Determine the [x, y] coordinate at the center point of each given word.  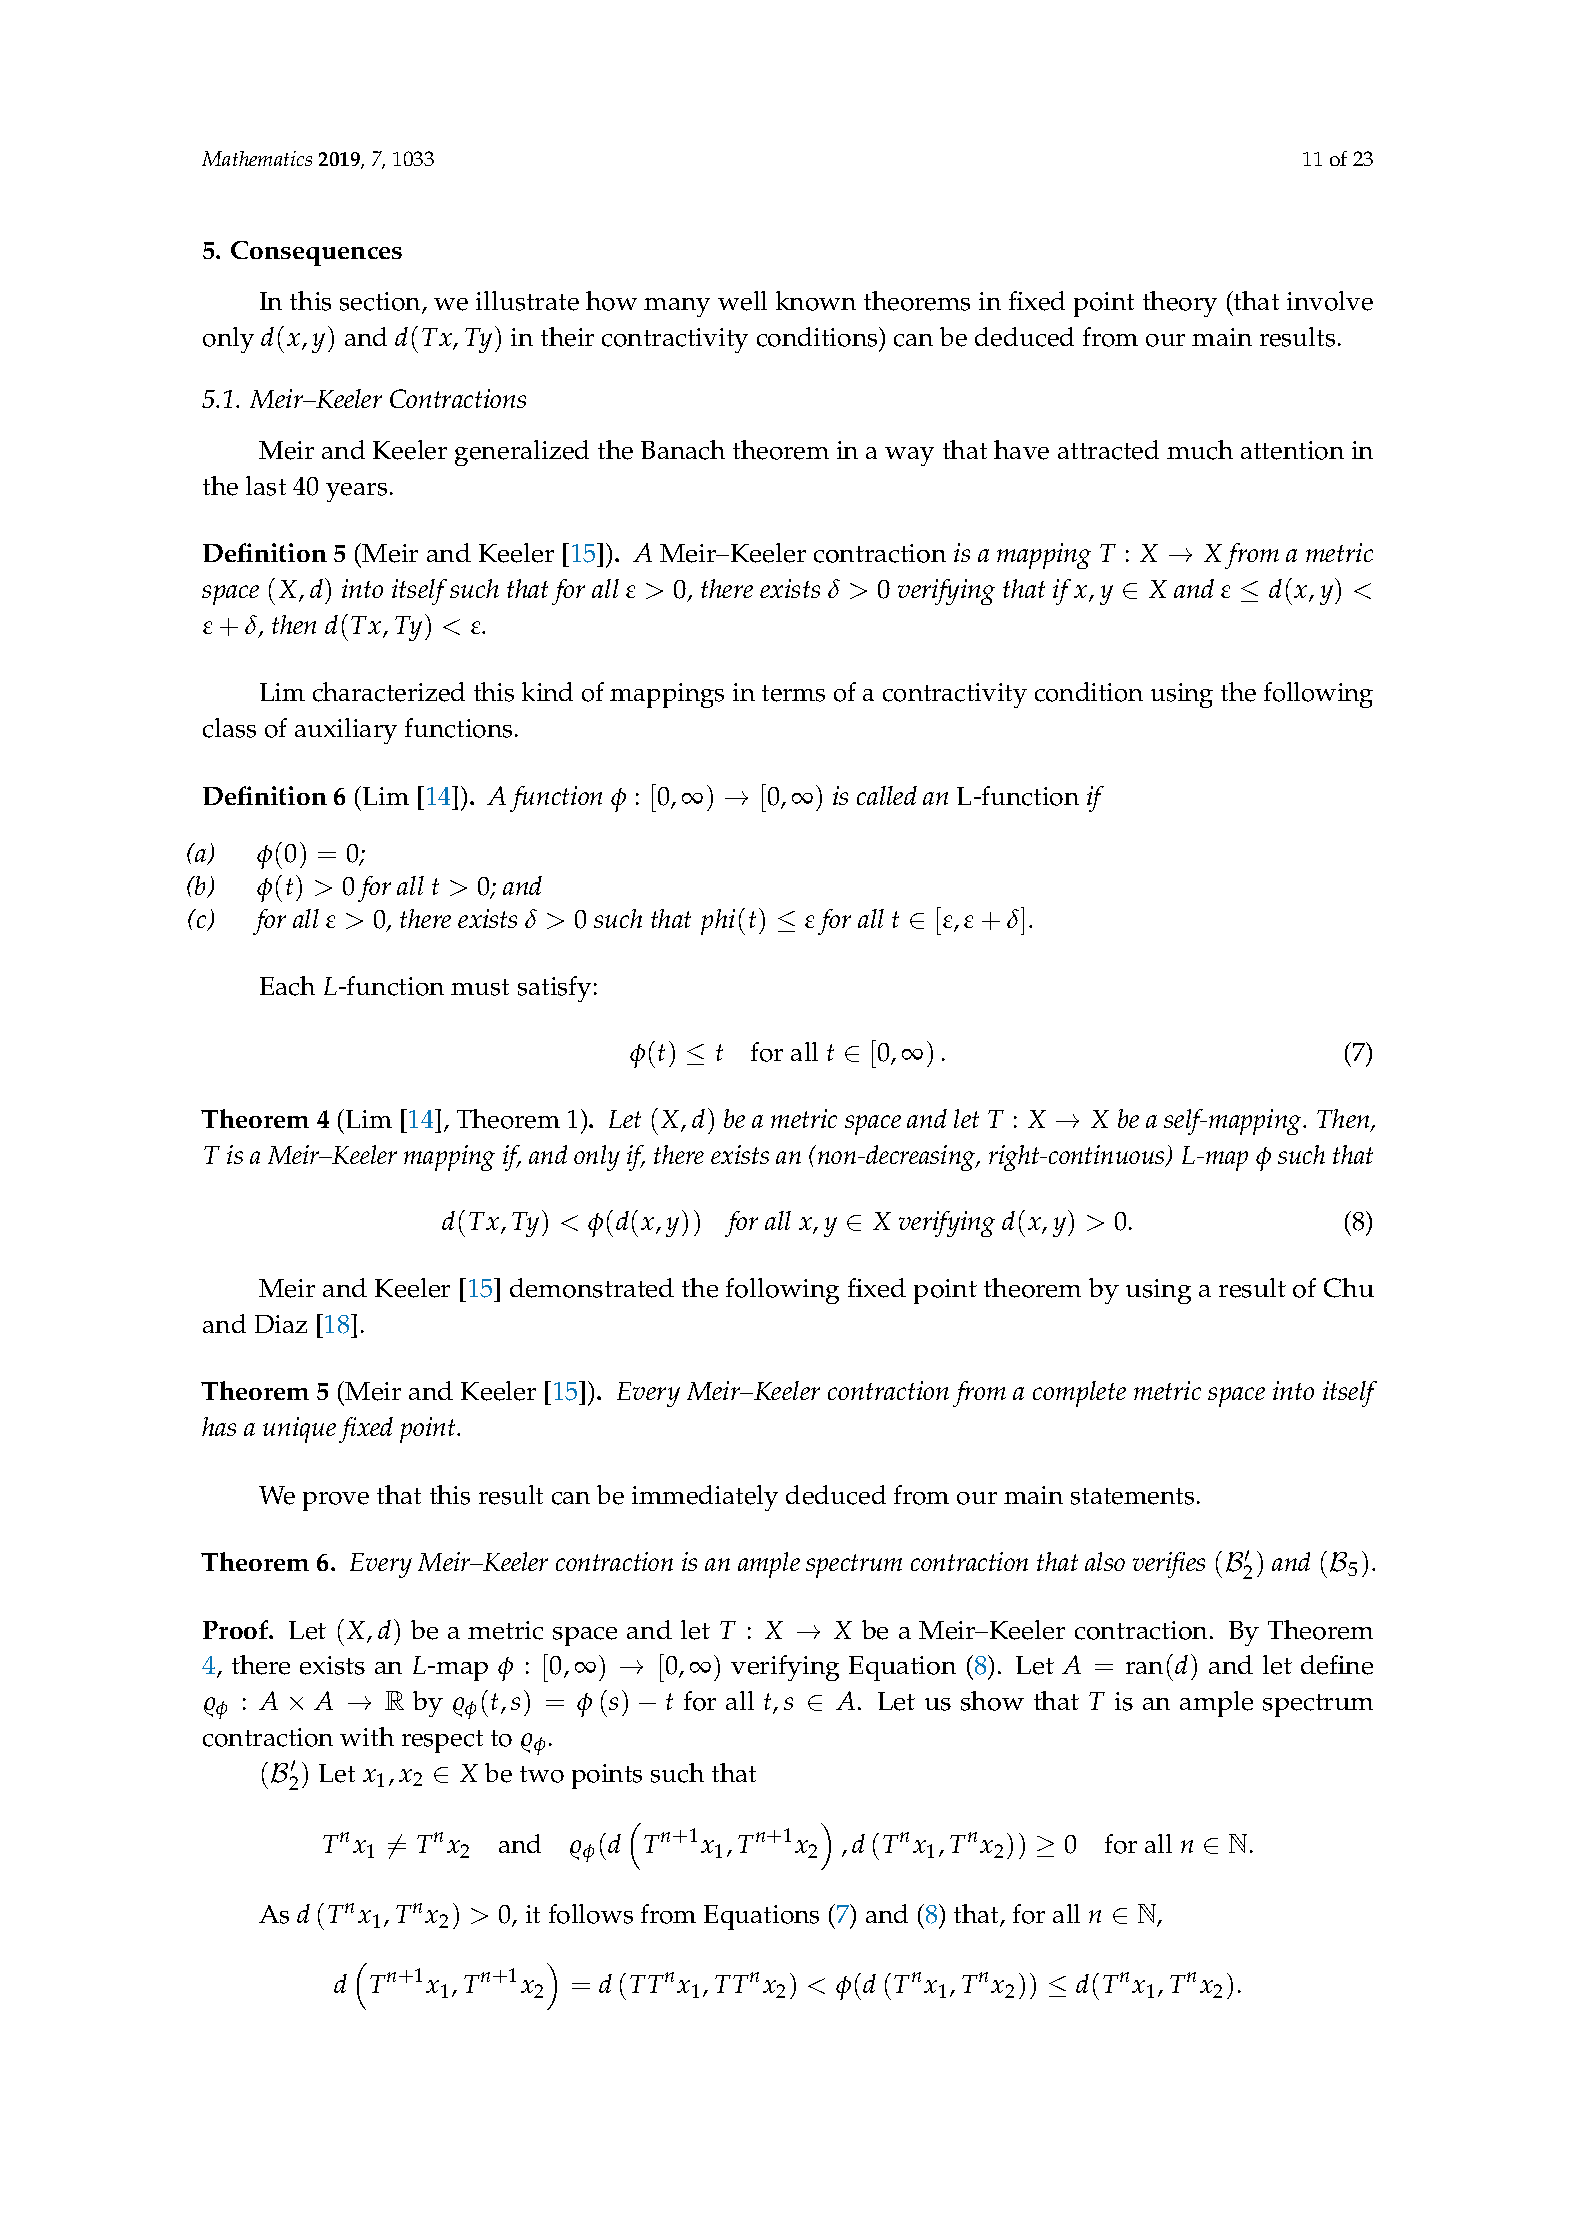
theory [1180, 304]
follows [591, 1914]
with [367, 1736]
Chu [1349, 1288]
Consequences [316, 253]
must [480, 987]
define [1337, 1665]
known [816, 301]
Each [287, 986]
